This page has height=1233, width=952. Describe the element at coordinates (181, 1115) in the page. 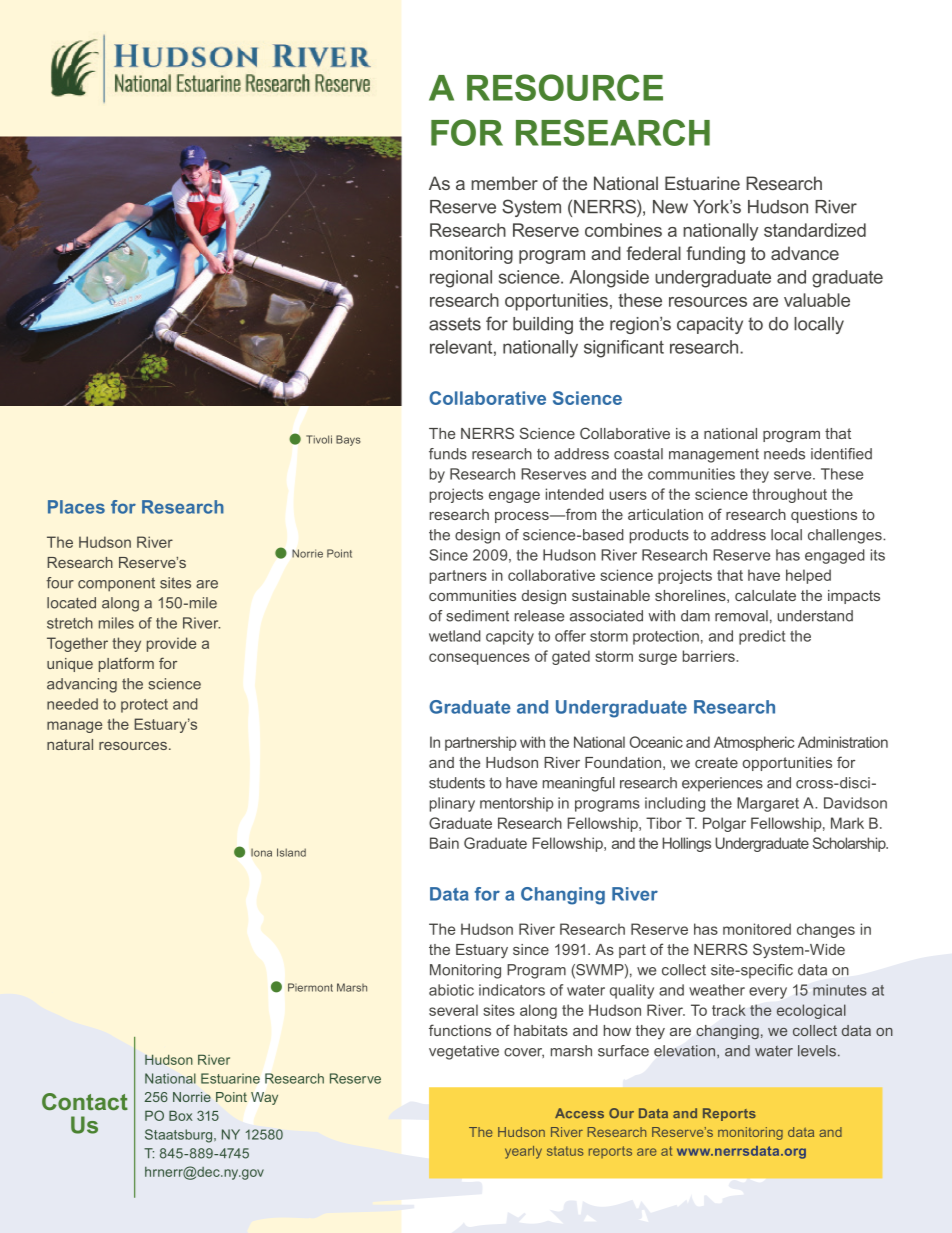

I see `Box` at that location.
